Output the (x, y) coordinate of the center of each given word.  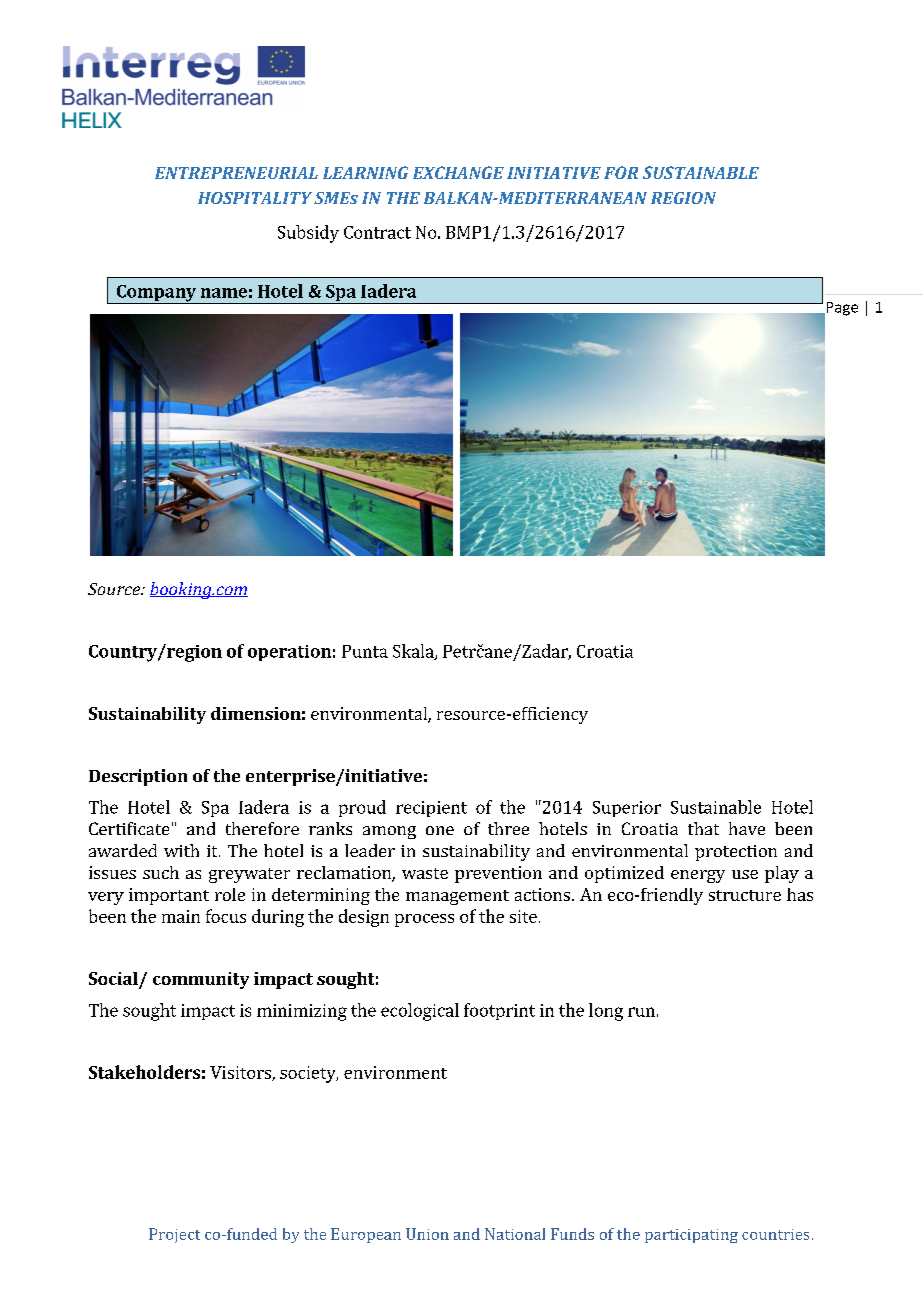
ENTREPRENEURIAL (236, 173)
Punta (365, 651)
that (703, 828)
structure (745, 895)
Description (138, 777)
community (201, 980)
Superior (627, 809)
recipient (431, 809)
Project (174, 1235)
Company (156, 294)
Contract (377, 232)
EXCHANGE (458, 172)
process (424, 920)
